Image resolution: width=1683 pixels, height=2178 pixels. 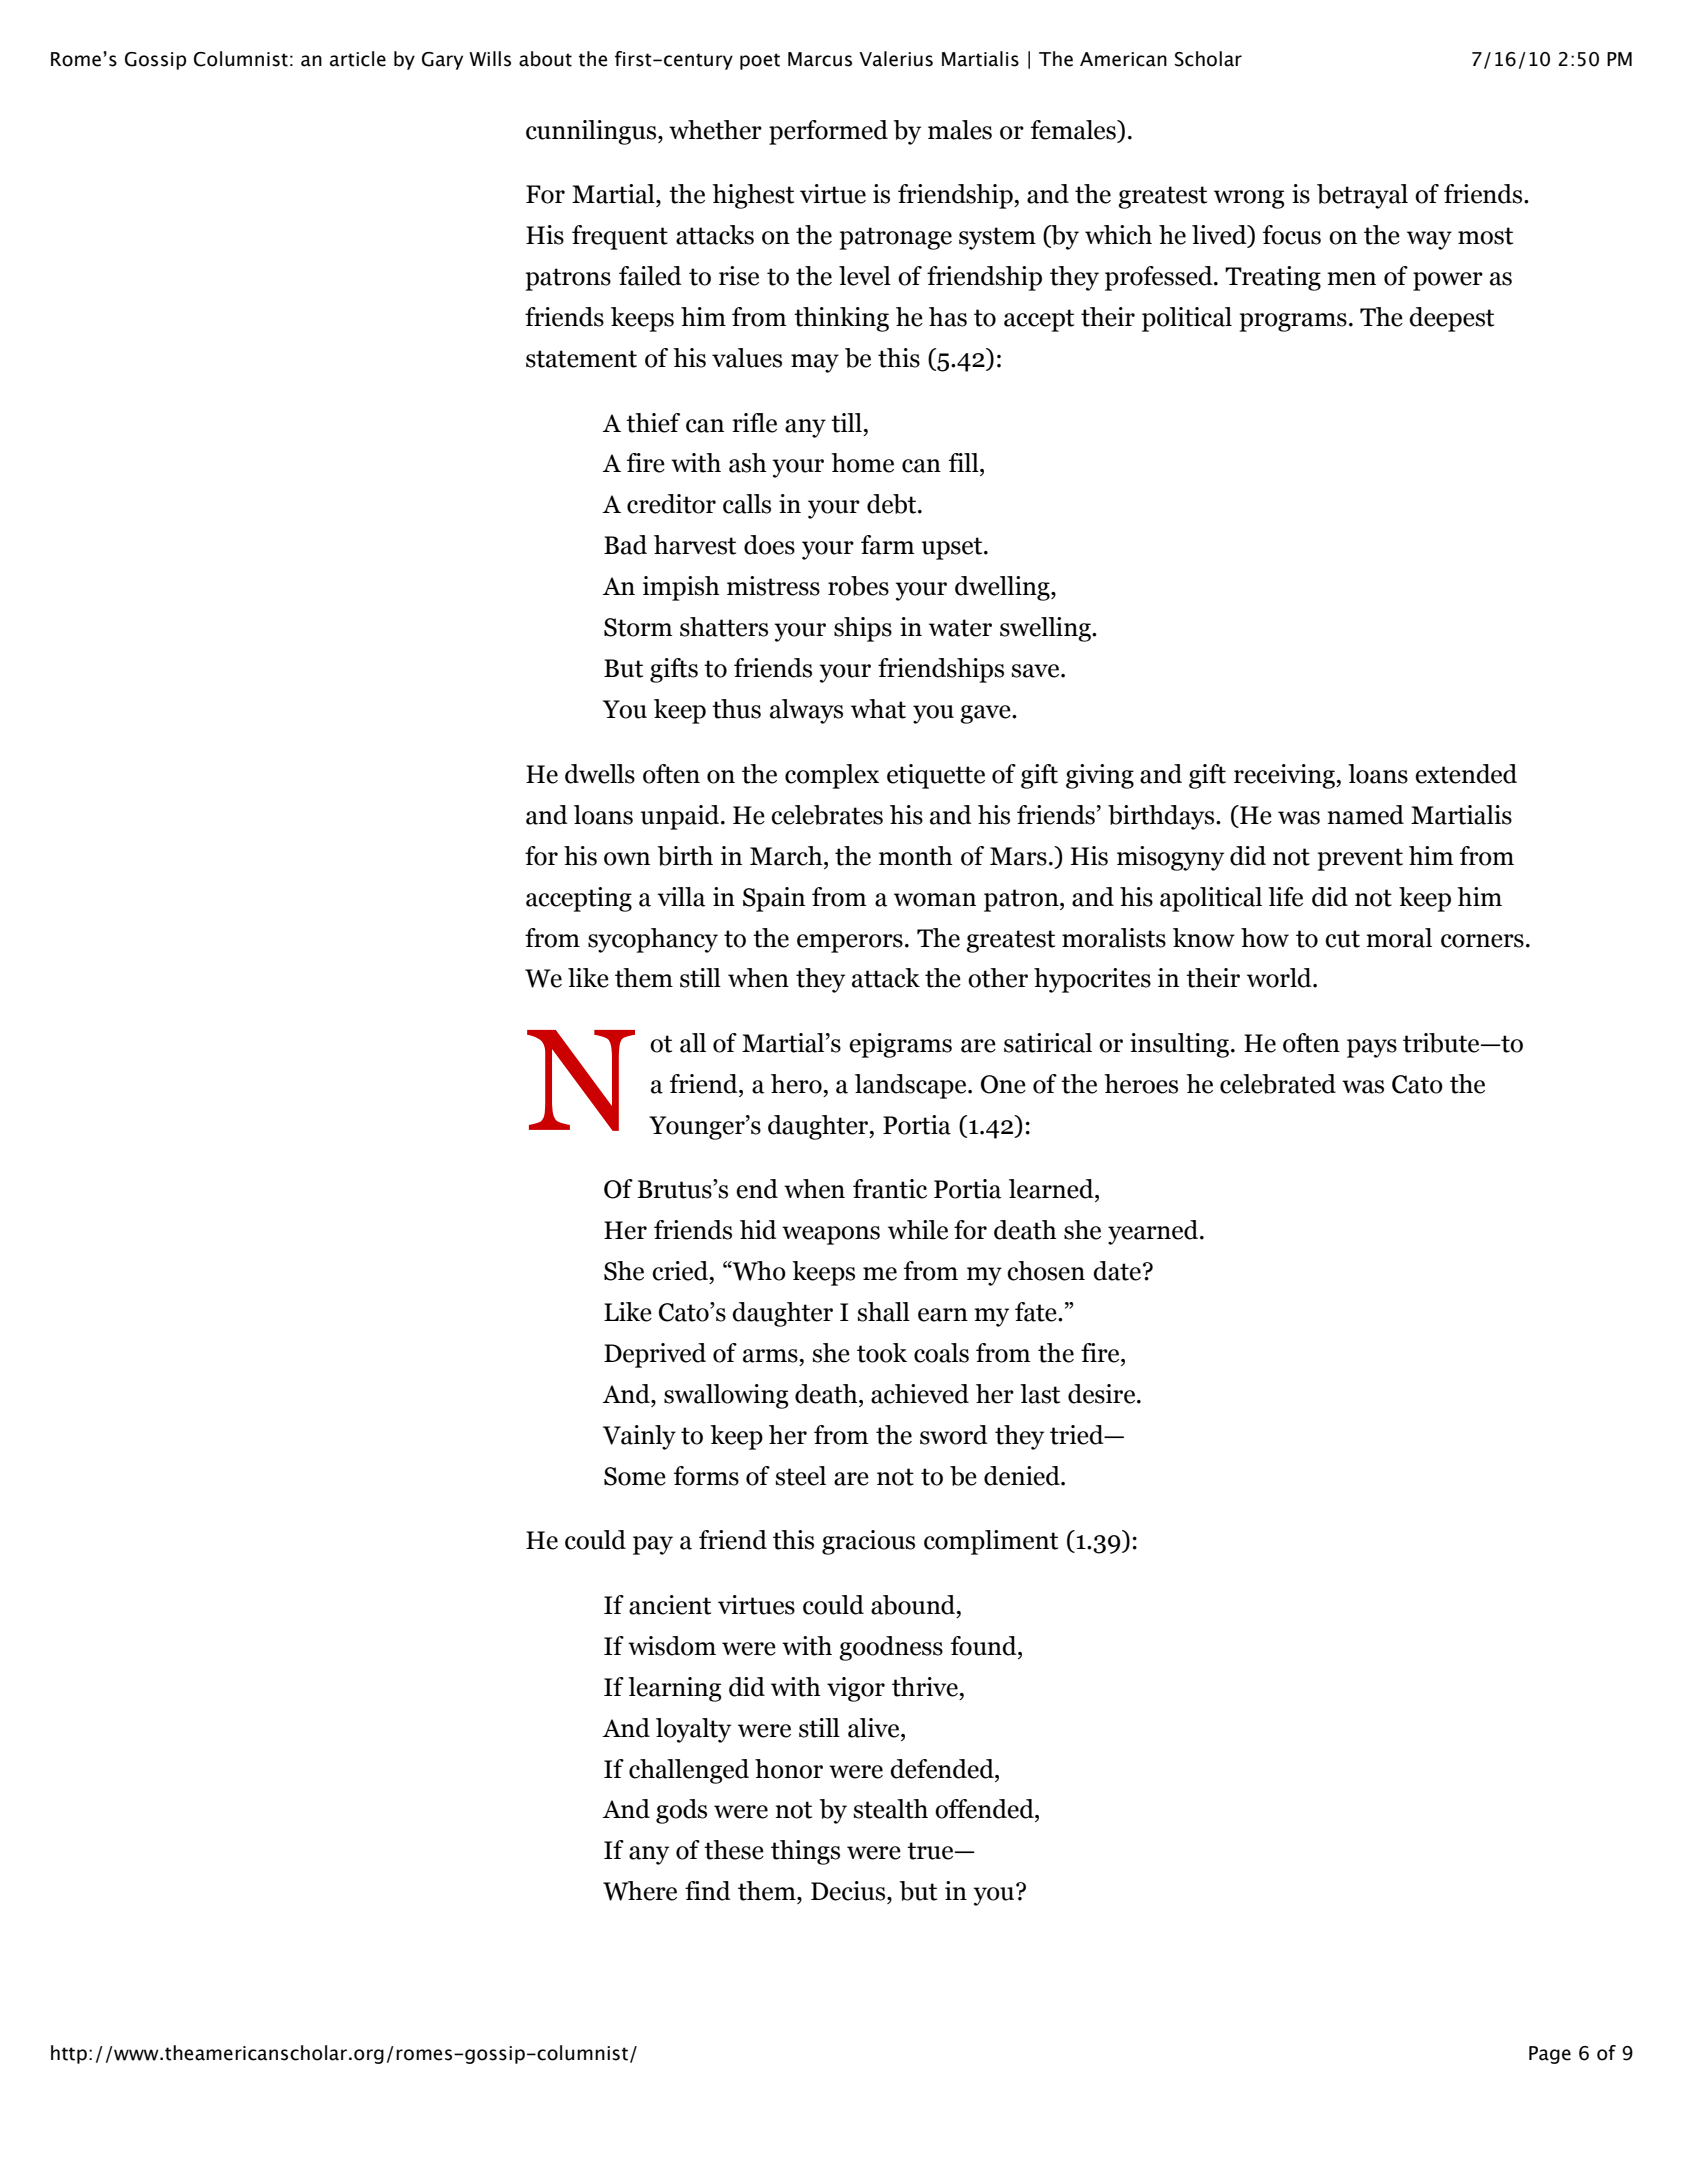 I want to click on fill, so click(x=965, y=462).
